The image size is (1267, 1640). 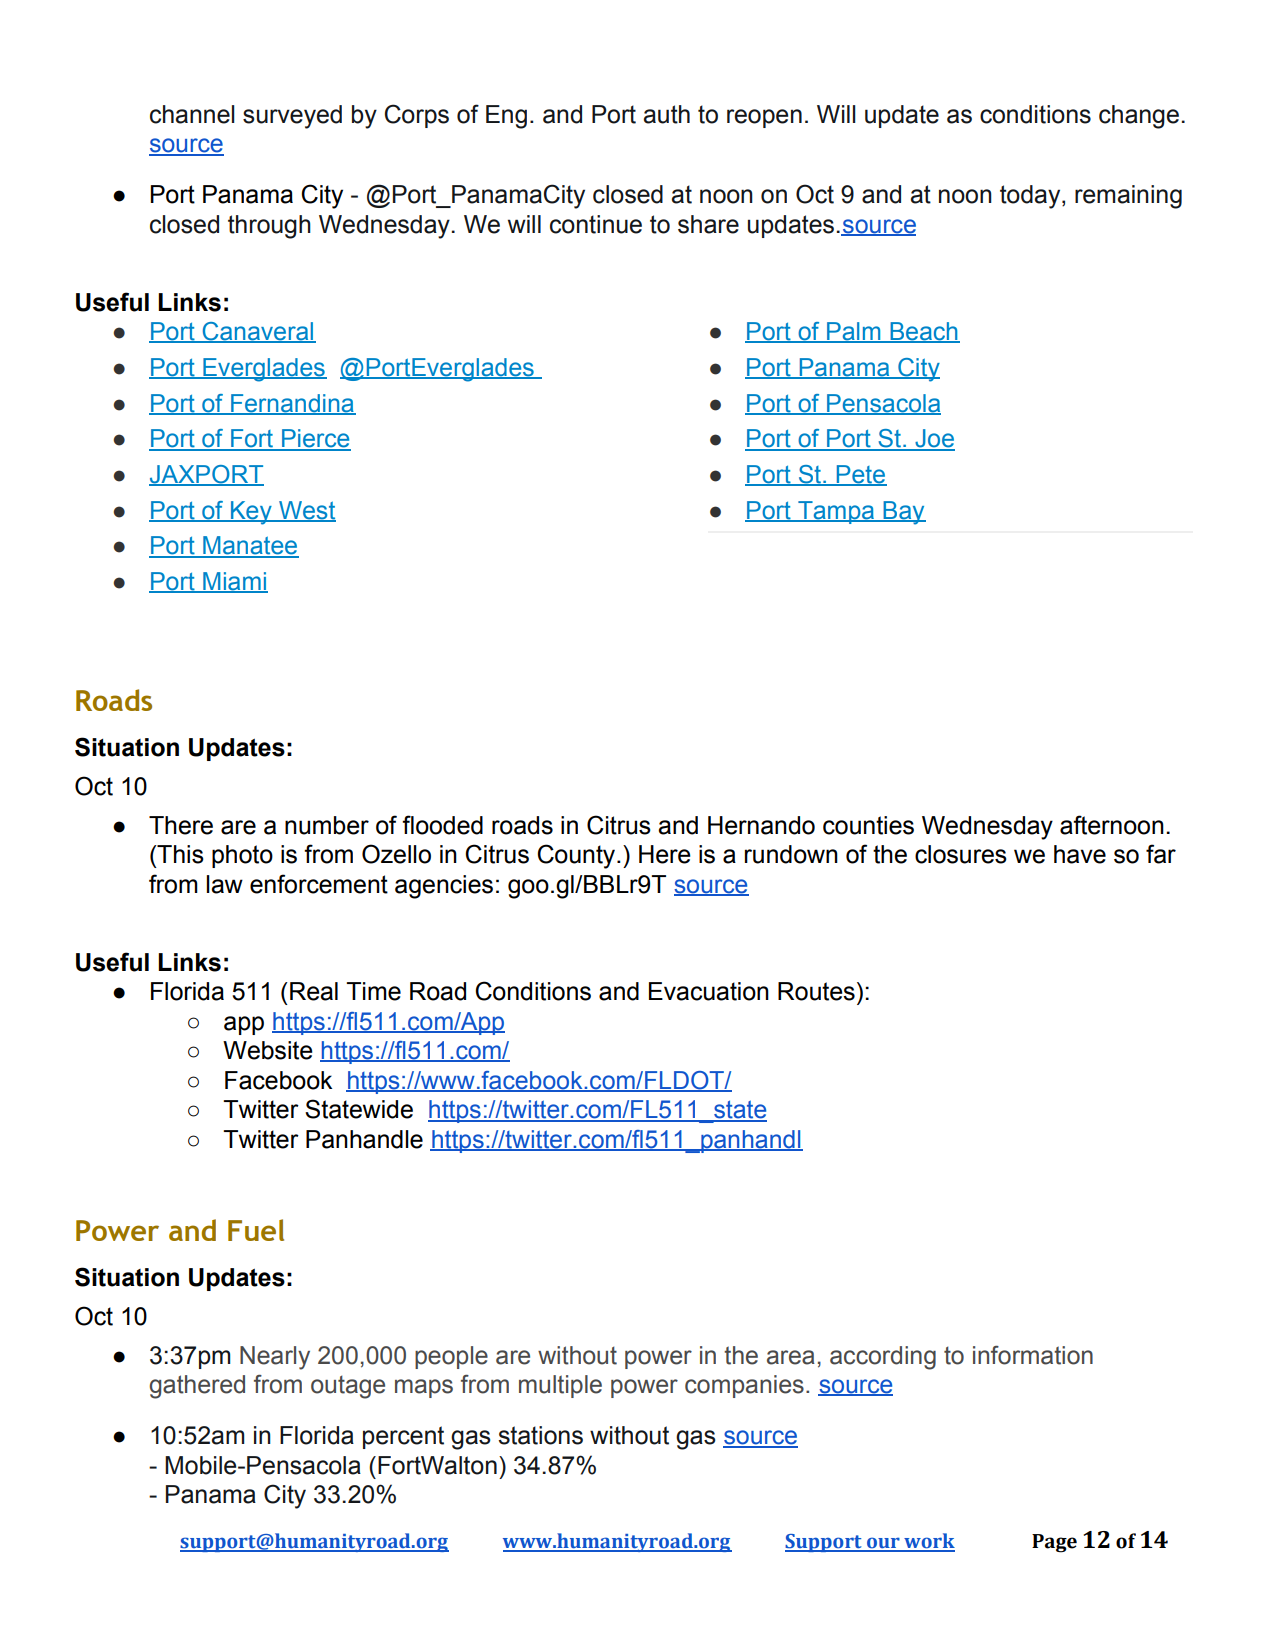 I want to click on Hernando, so click(x=761, y=825).
